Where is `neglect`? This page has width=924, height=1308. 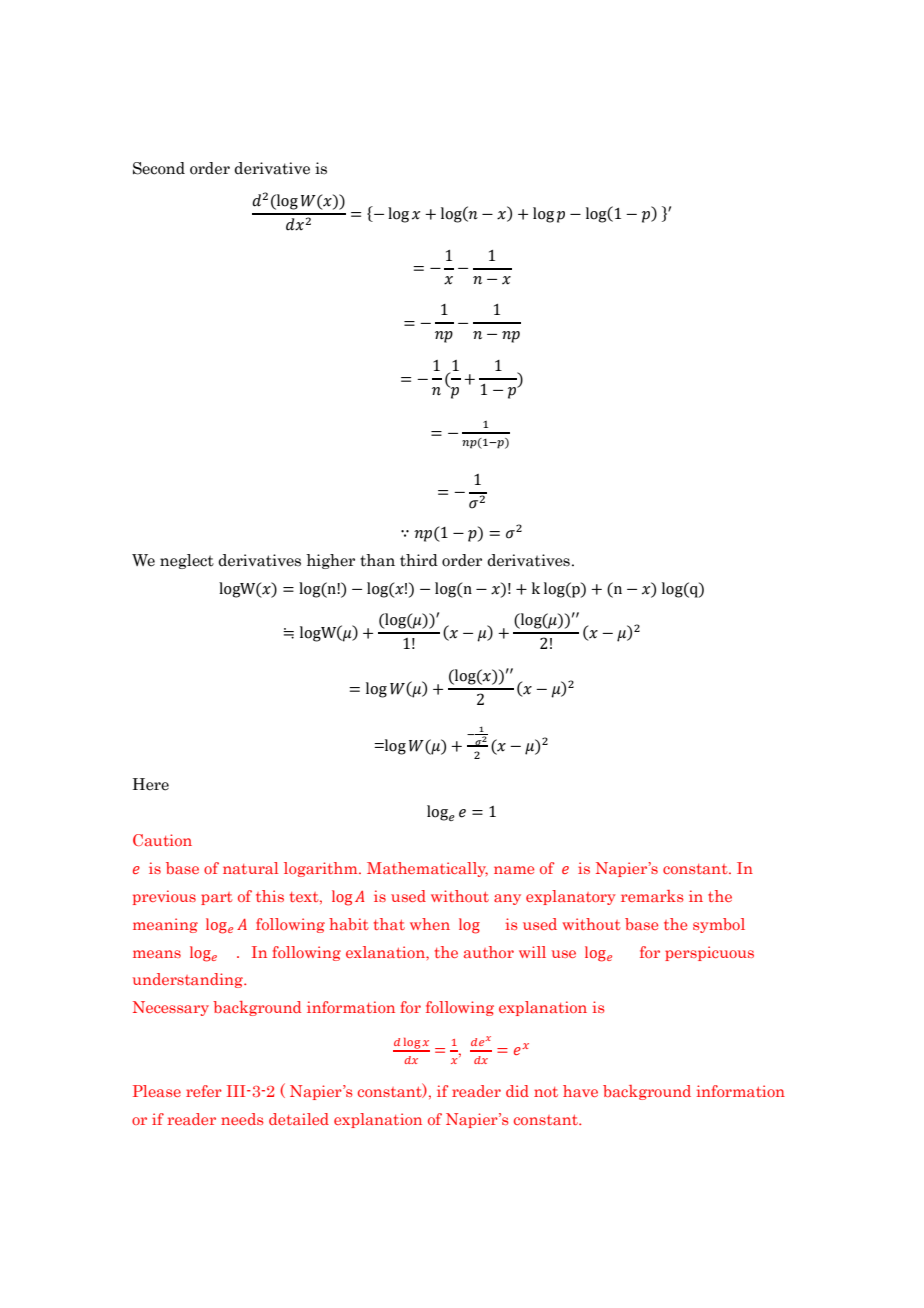 neglect is located at coordinates (187, 561).
